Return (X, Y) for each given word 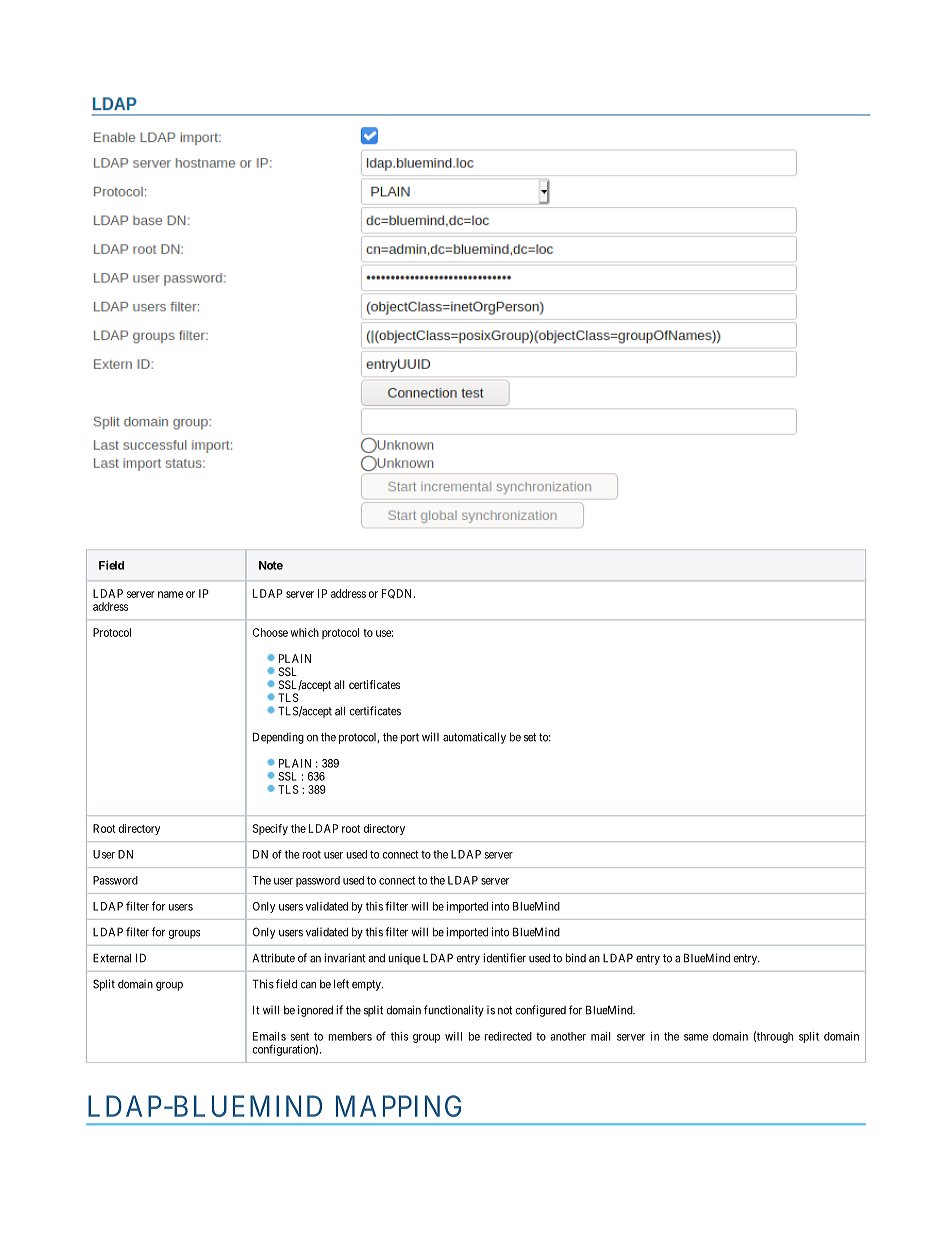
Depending (278, 738)
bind (575, 958)
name (171, 594)
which (304, 632)
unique (404, 959)
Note (271, 565)
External (112, 958)
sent (300, 1036)
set (530, 737)
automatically (474, 738)
